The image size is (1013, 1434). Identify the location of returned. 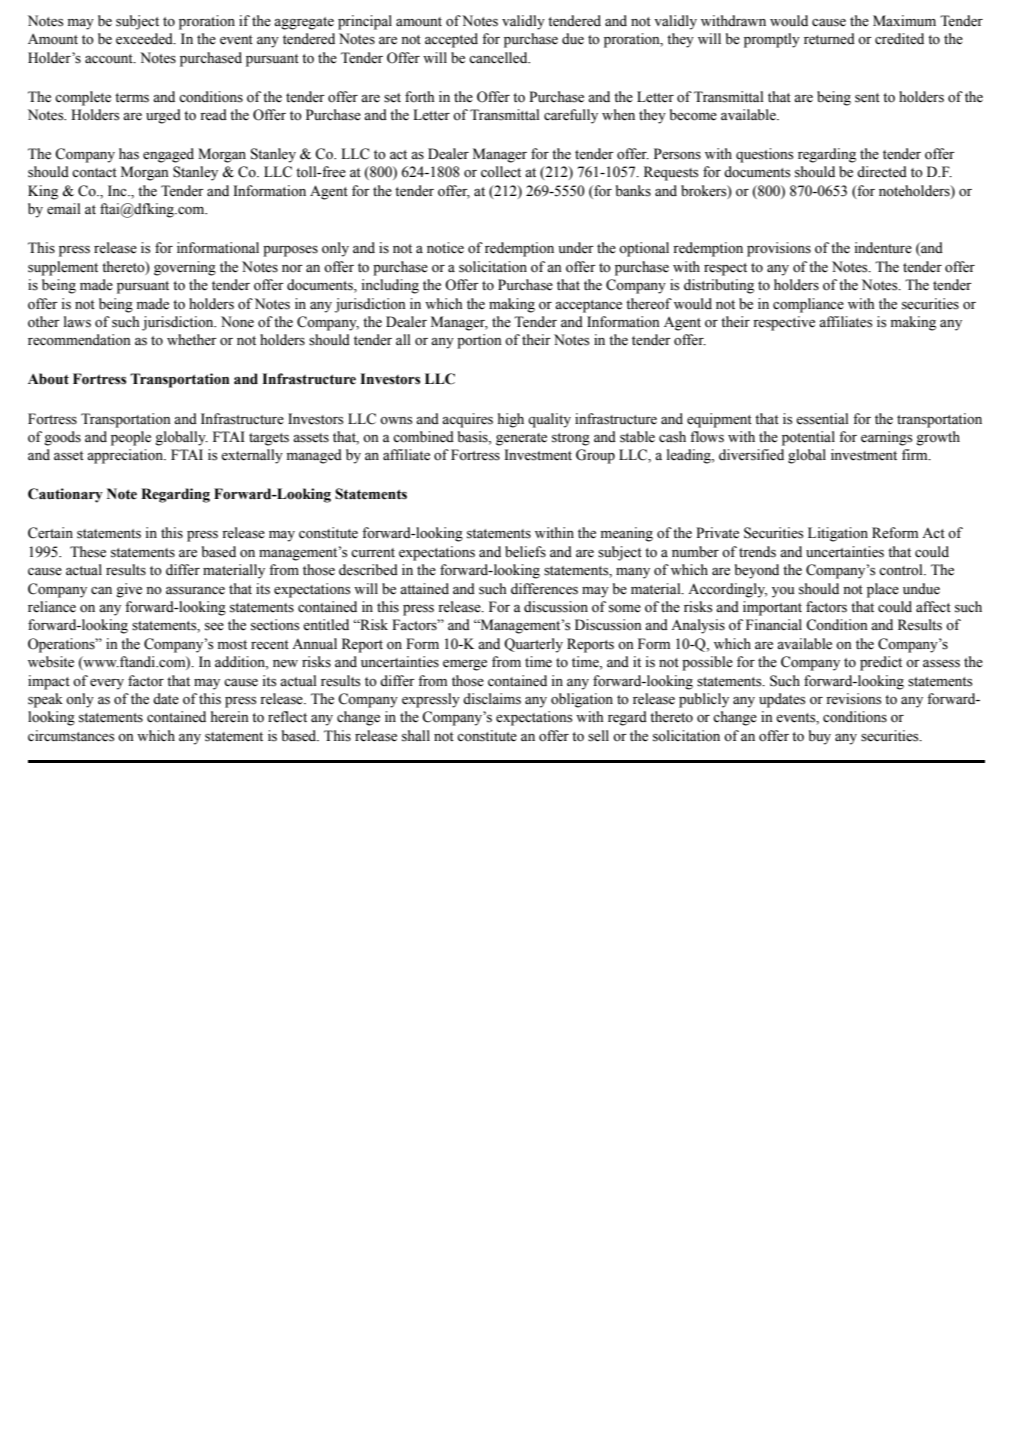
(829, 39).
